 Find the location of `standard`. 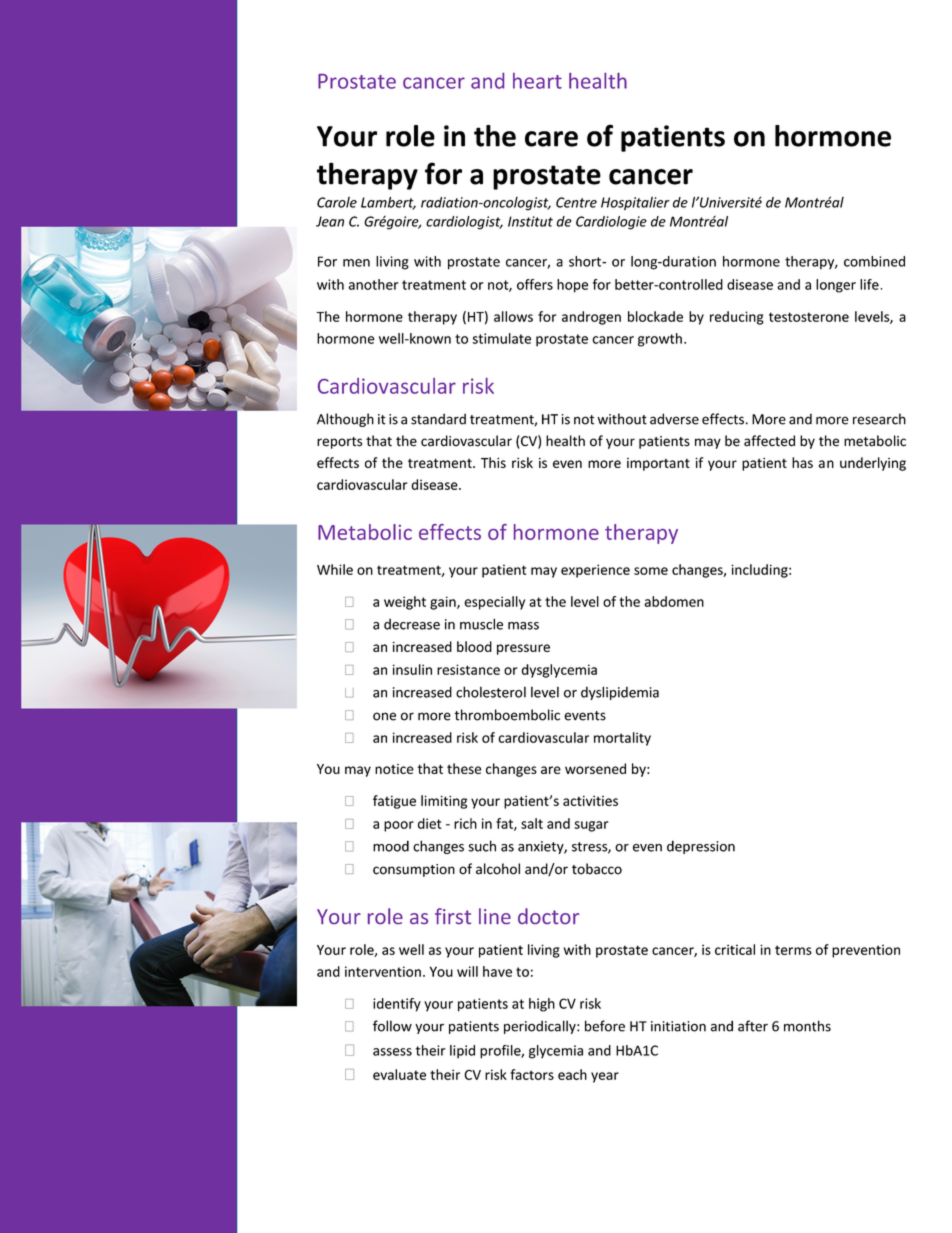

standard is located at coordinates (438, 419).
